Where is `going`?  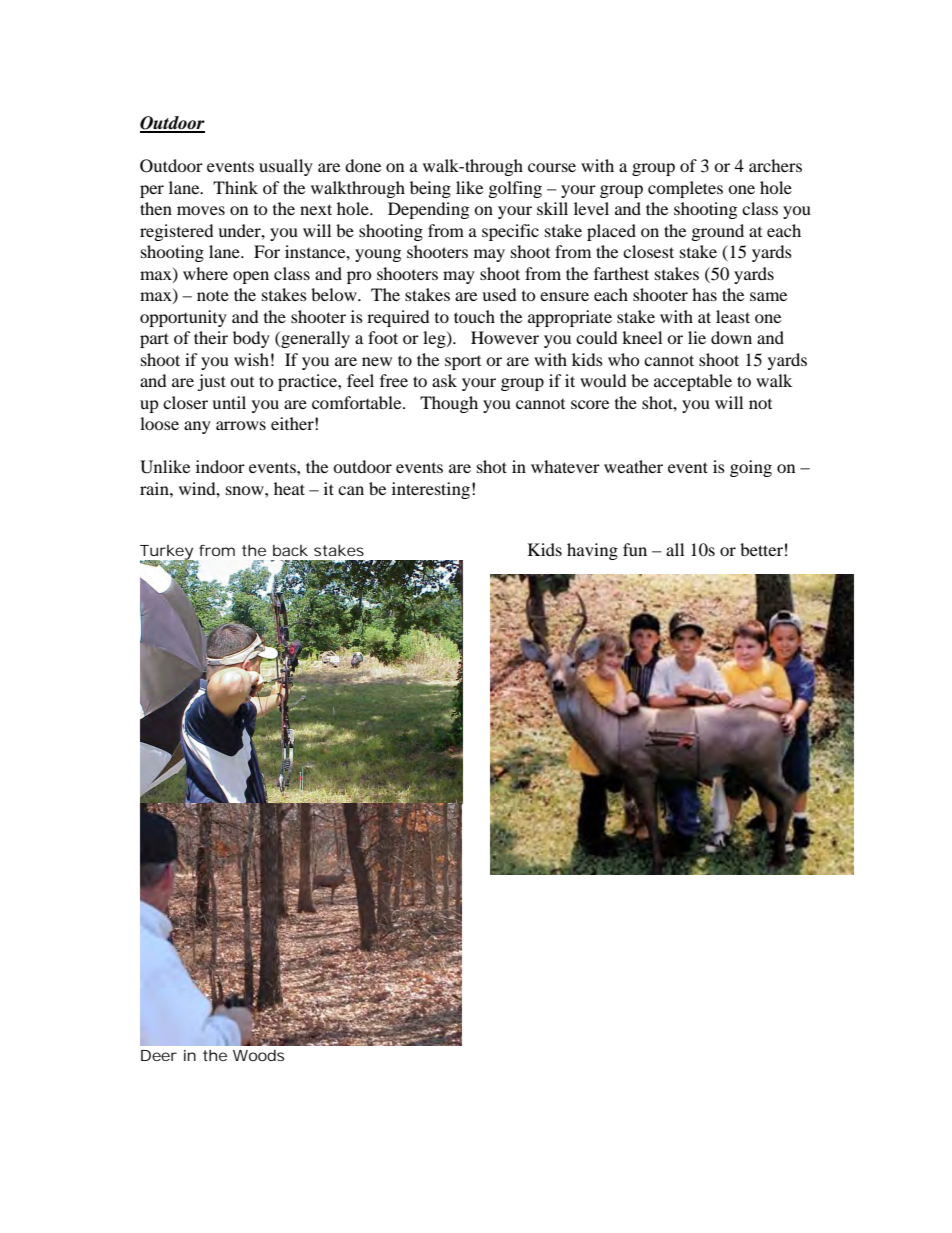
going is located at coordinates (751, 468).
